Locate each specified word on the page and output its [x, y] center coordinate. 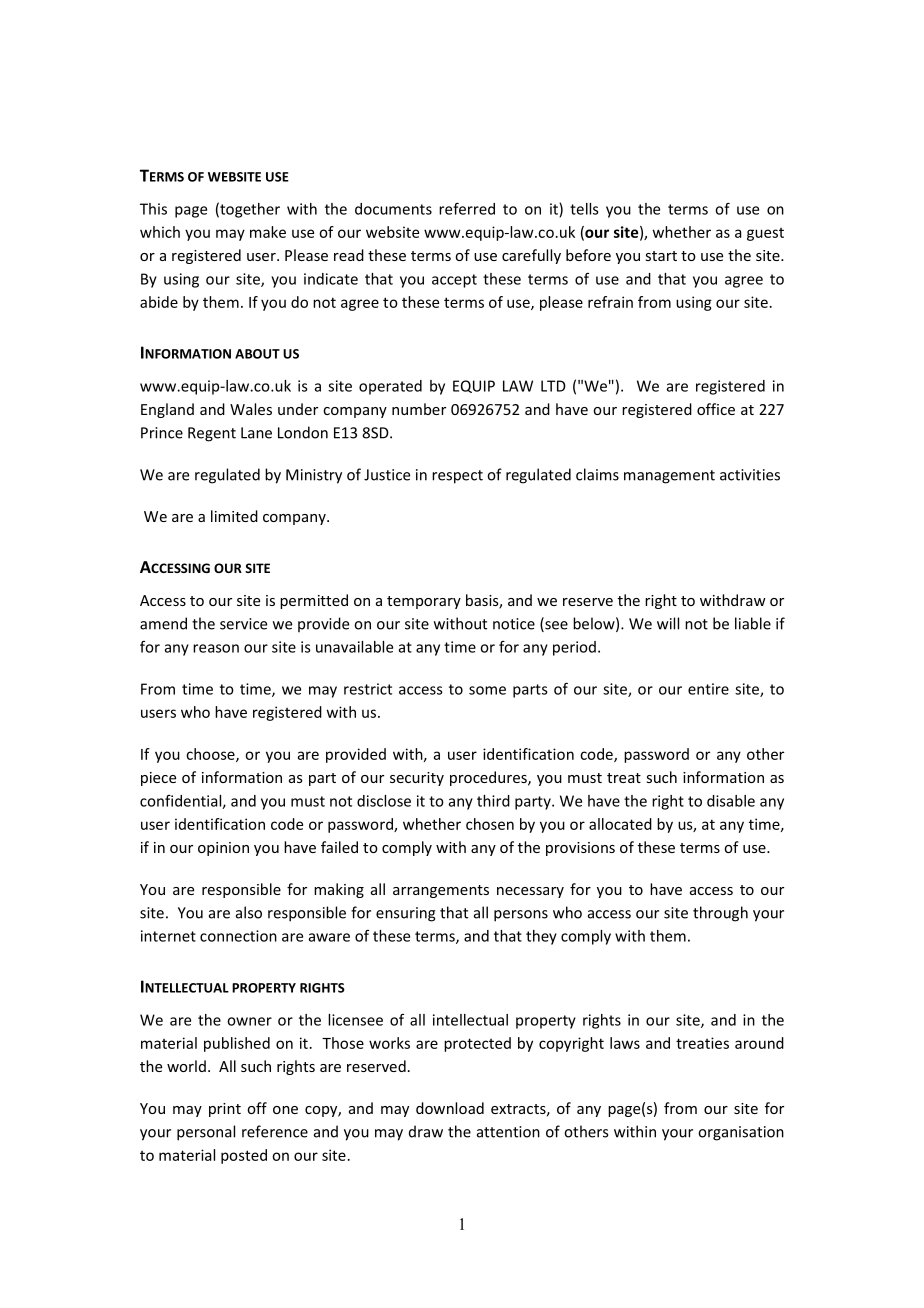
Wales [251, 409]
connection [238, 936]
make [268, 232]
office [716, 409]
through [720, 914]
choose [211, 755]
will [668, 623]
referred [467, 208]
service [243, 624]
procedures [489, 778]
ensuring [406, 914]
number [419, 409]
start [661, 256]
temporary [424, 602]
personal [206, 1133]
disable [731, 801]
